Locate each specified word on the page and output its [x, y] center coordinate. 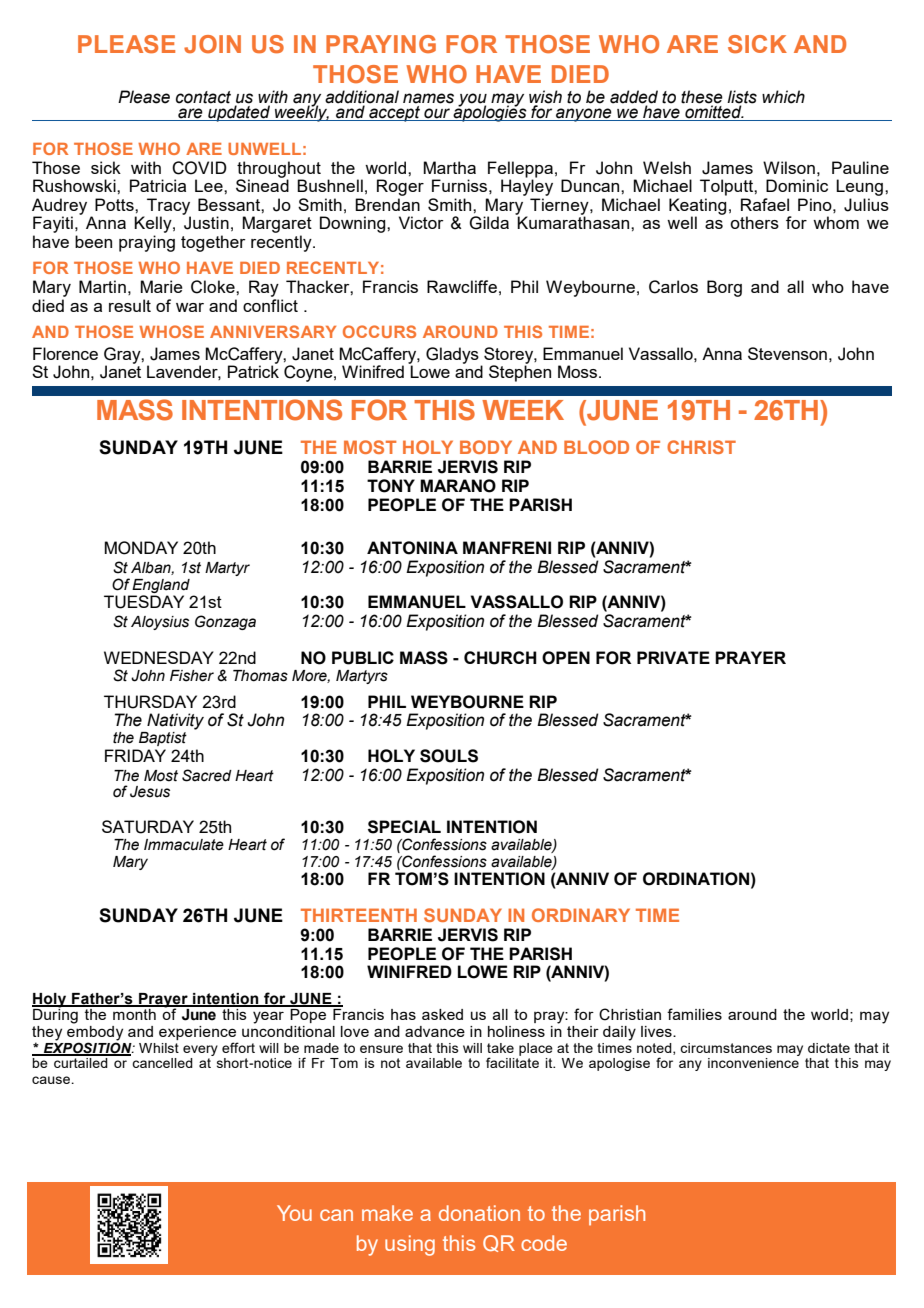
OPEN [566, 658]
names [428, 98]
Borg [724, 288]
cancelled [162, 1063]
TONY [391, 486]
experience [198, 1034]
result [130, 305]
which [783, 97]
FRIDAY [135, 755]
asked [442, 1014]
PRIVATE [673, 657]
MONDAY [141, 548]
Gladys [452, 355]
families [694, 1014]
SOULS [449, 756]
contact [203, 97]
